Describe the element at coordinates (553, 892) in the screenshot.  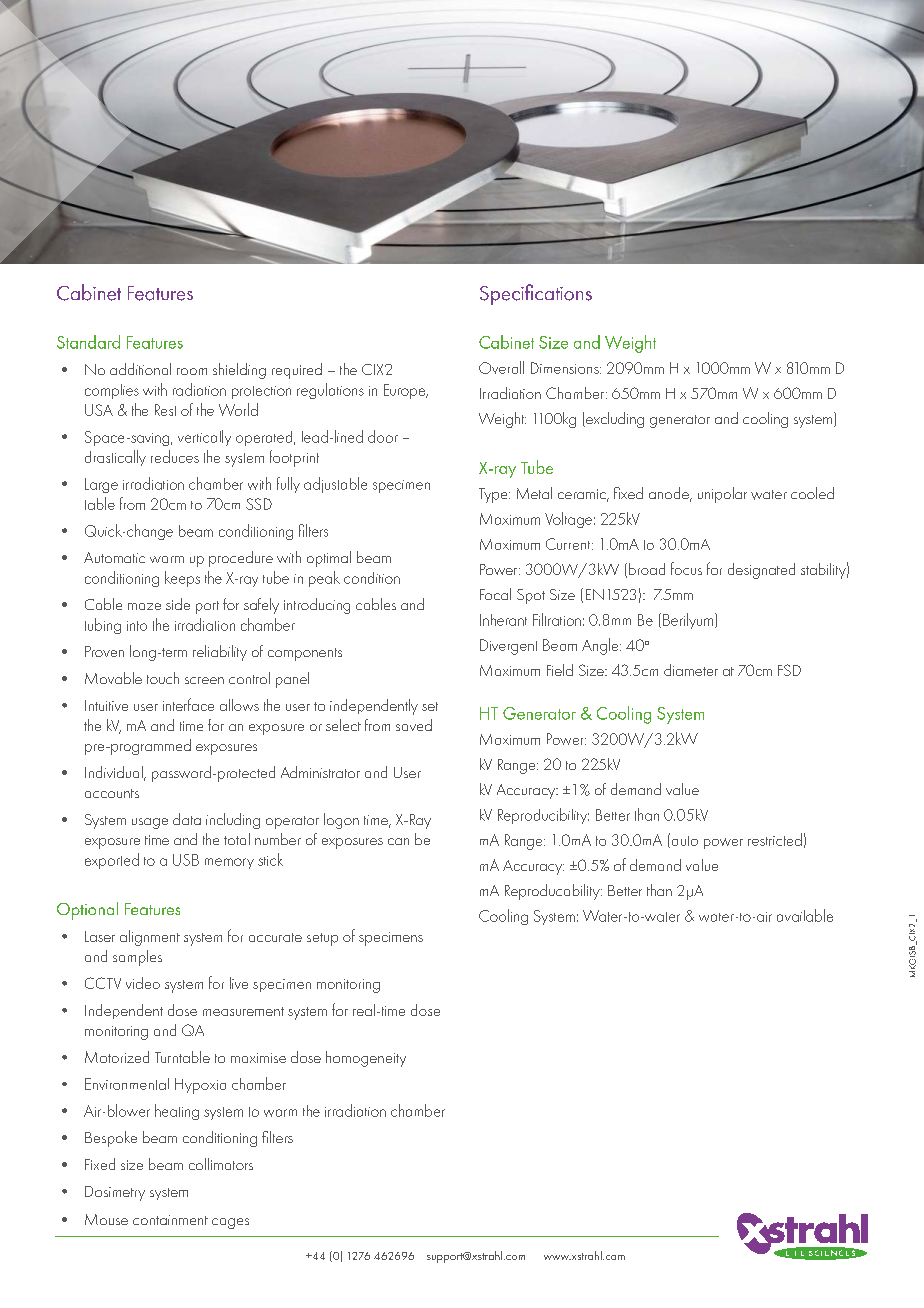
I see `Reproducability` at that location.
